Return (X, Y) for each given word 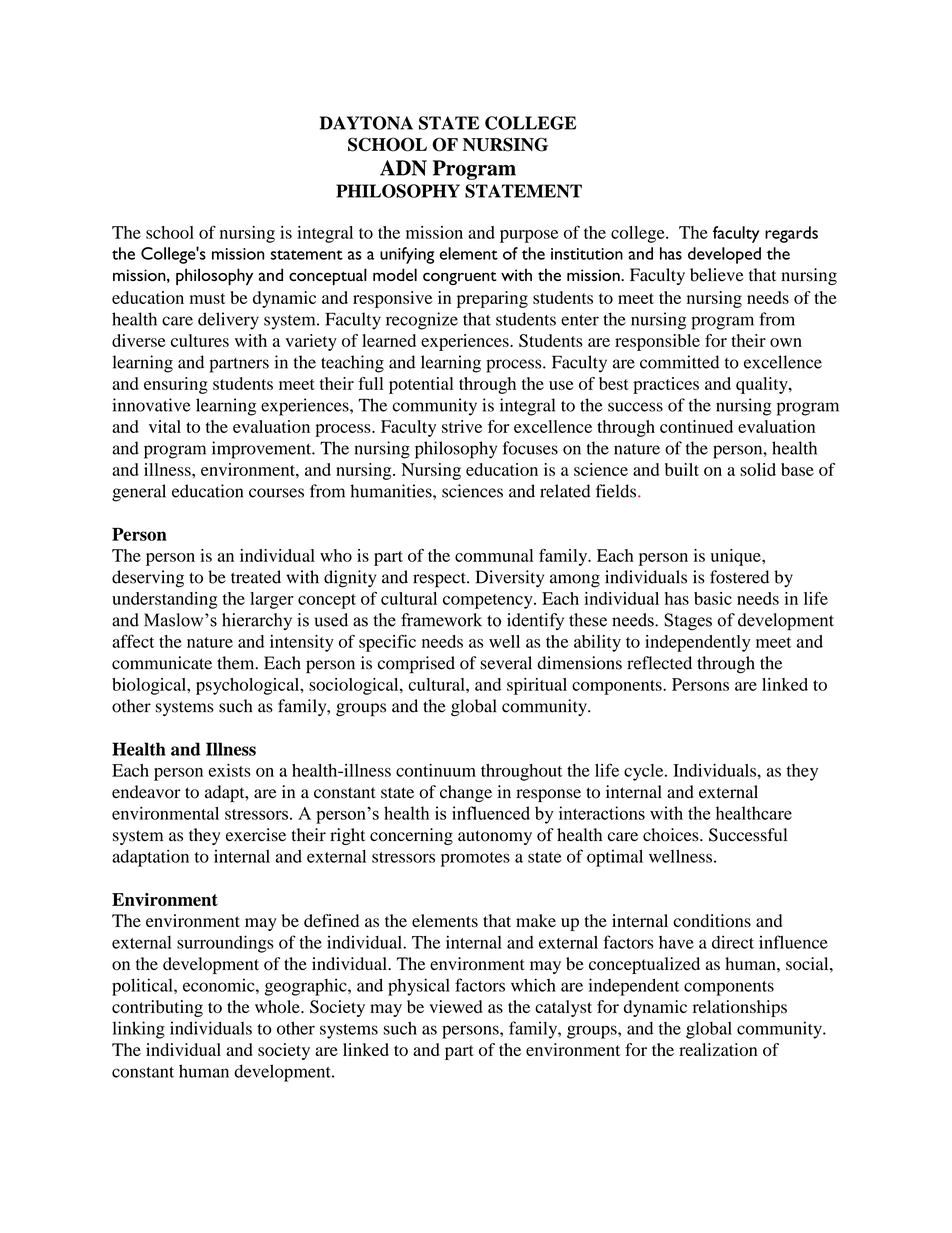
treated (256, 577)
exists (230, 770)
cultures (200, 340)
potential (421, 385)
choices (672, 835)
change (466, 793)
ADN (403, 168)
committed (679, 362)
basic (713, 598)
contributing (157, 1008)
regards (791, 234)
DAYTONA (366, 123)
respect (440, 580)
